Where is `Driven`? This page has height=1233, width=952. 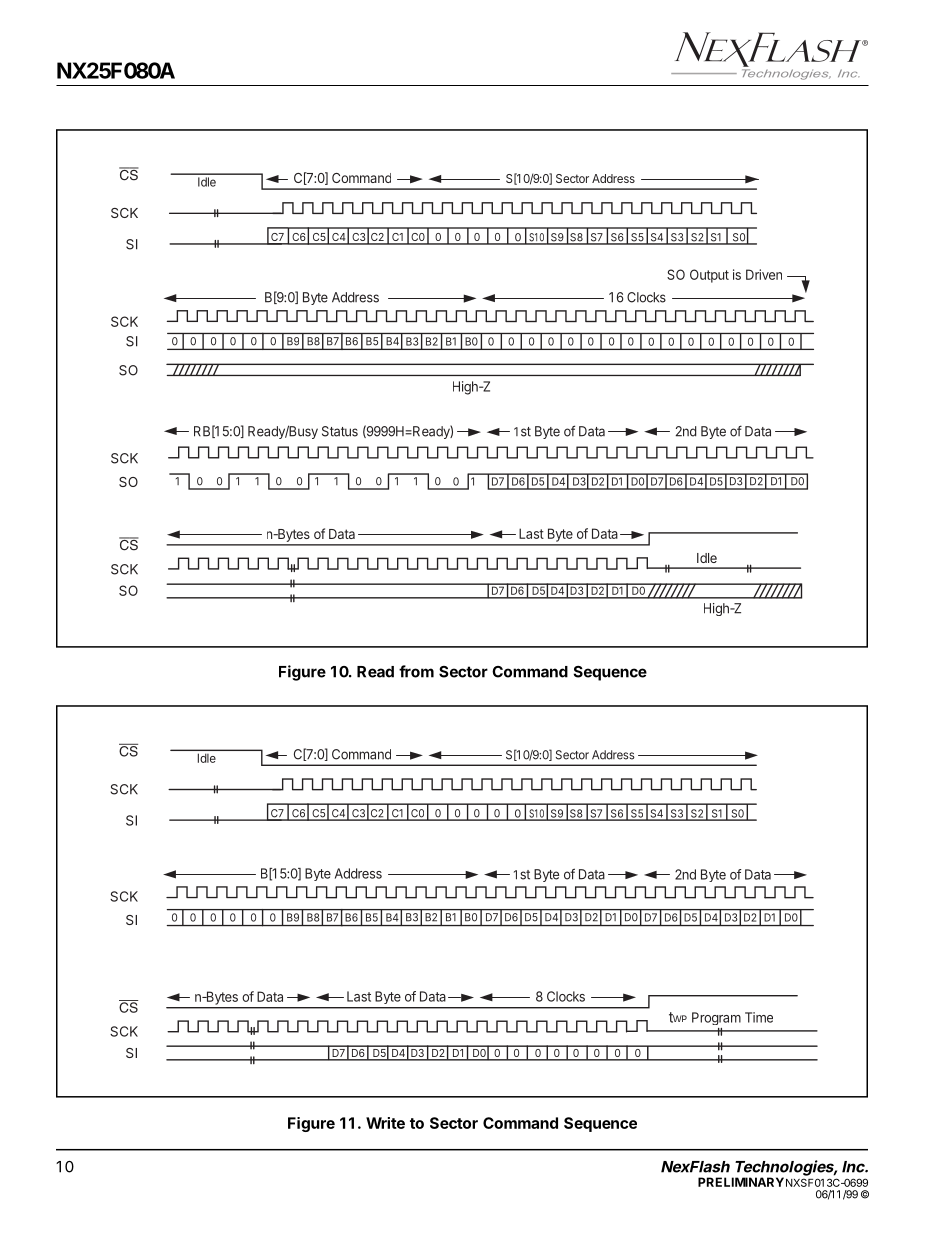 Driven is located at coordinates (764, 274).
